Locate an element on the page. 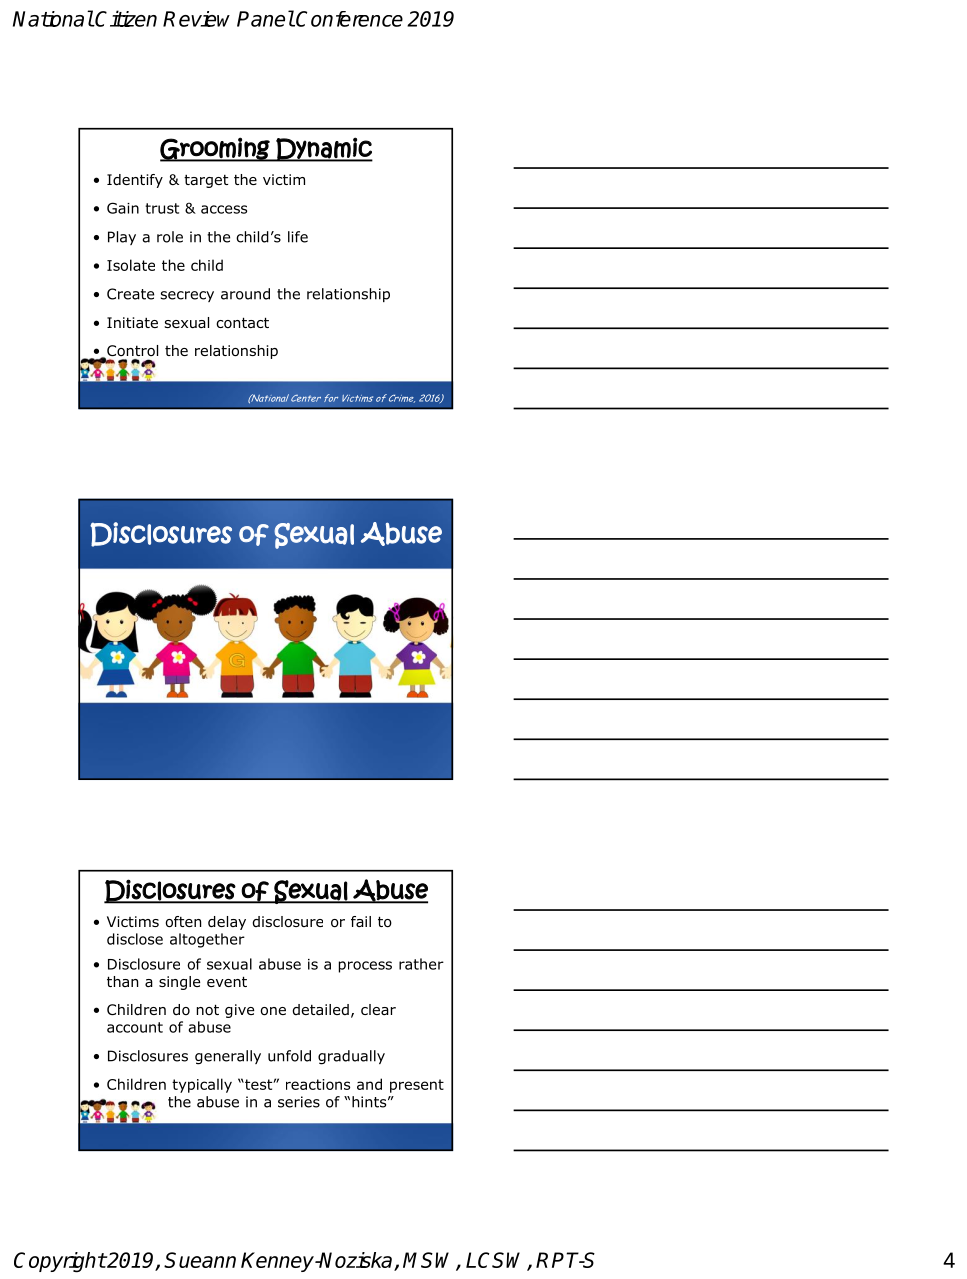  Copyright is located at coordinates (60, 1262).
